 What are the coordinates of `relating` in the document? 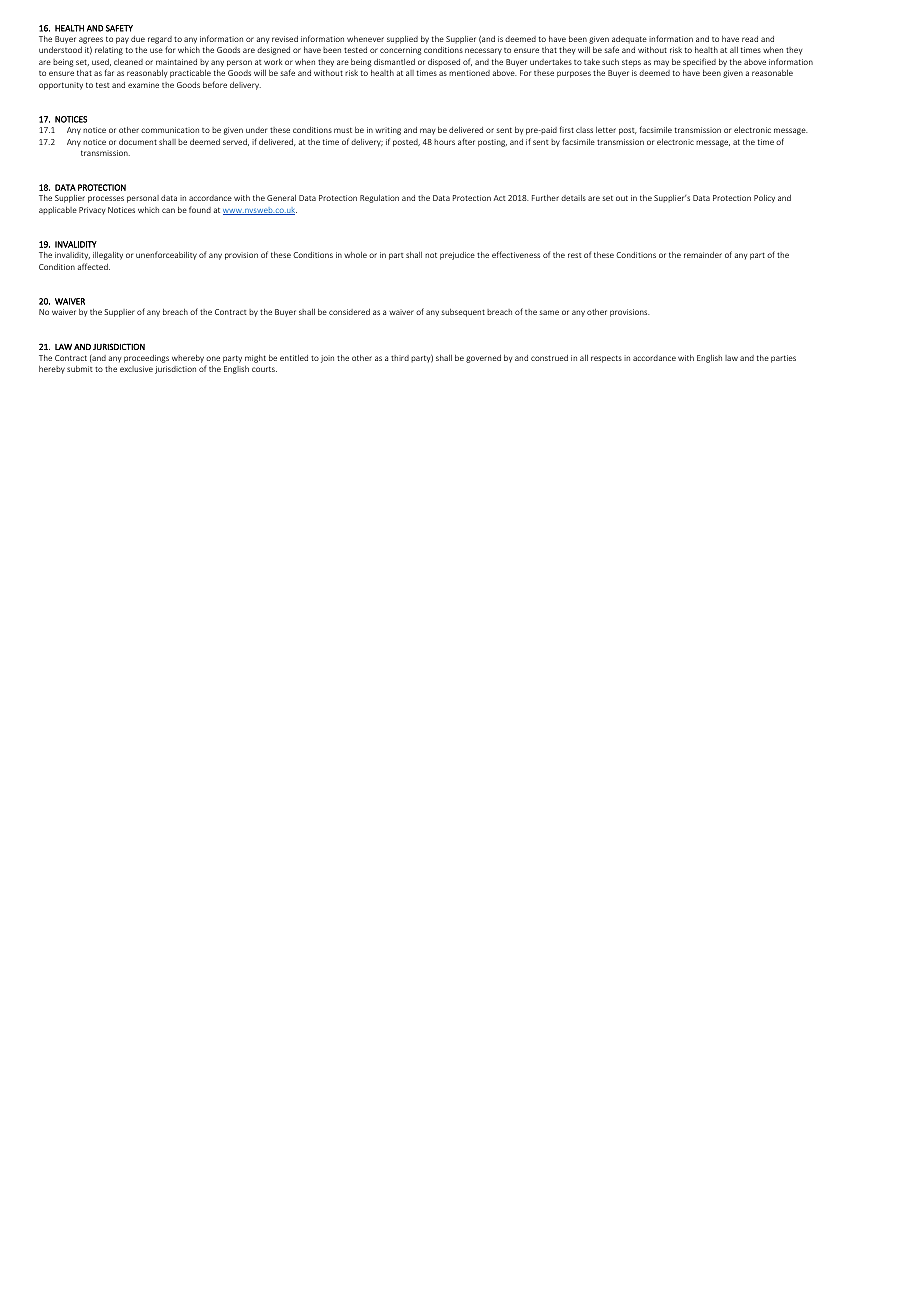 It's located at (109, 51).
